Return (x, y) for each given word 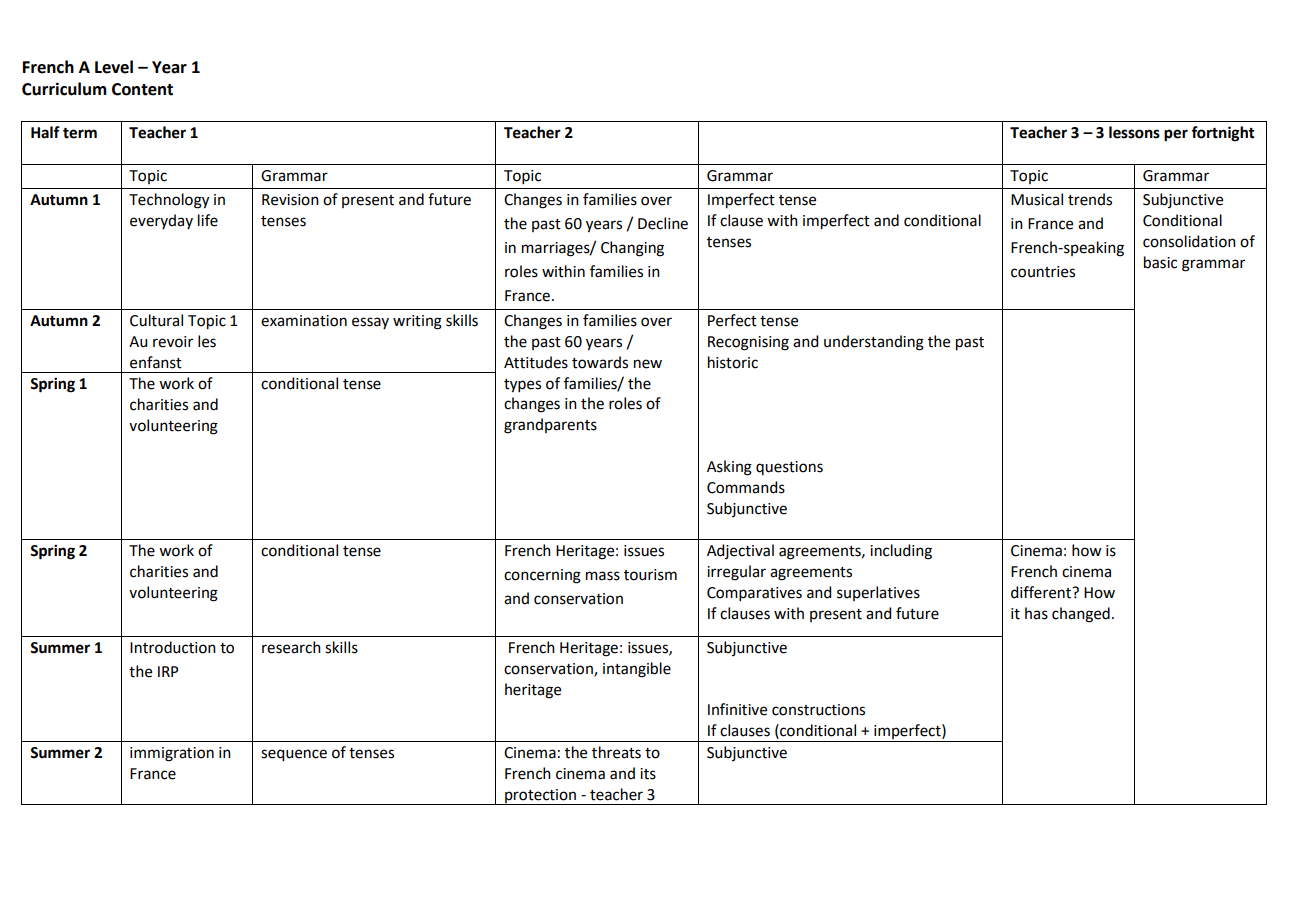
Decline (663, 223)
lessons (1134, 132)
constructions (818, 710)
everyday (161, 221)
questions (789, 468)
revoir (173, 342)
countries (1043, 272)
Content (142, 89)
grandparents (550, 426)
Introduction (173, 647)
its (648, 774)
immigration (172, 754)
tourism (650, 575)
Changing (632, 249)
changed (1081, 615)
